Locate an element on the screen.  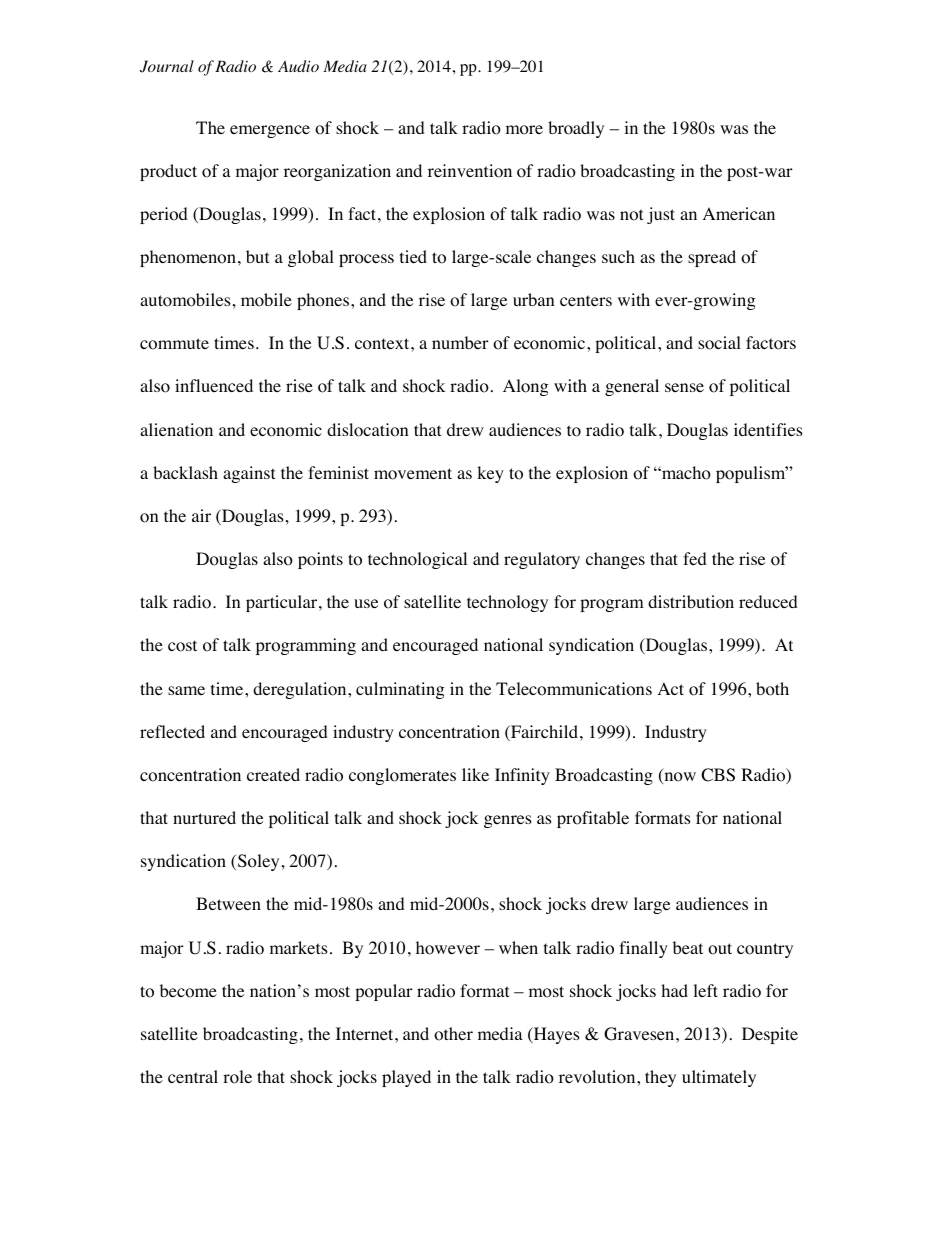
more is located at coordinates (524, 130).
